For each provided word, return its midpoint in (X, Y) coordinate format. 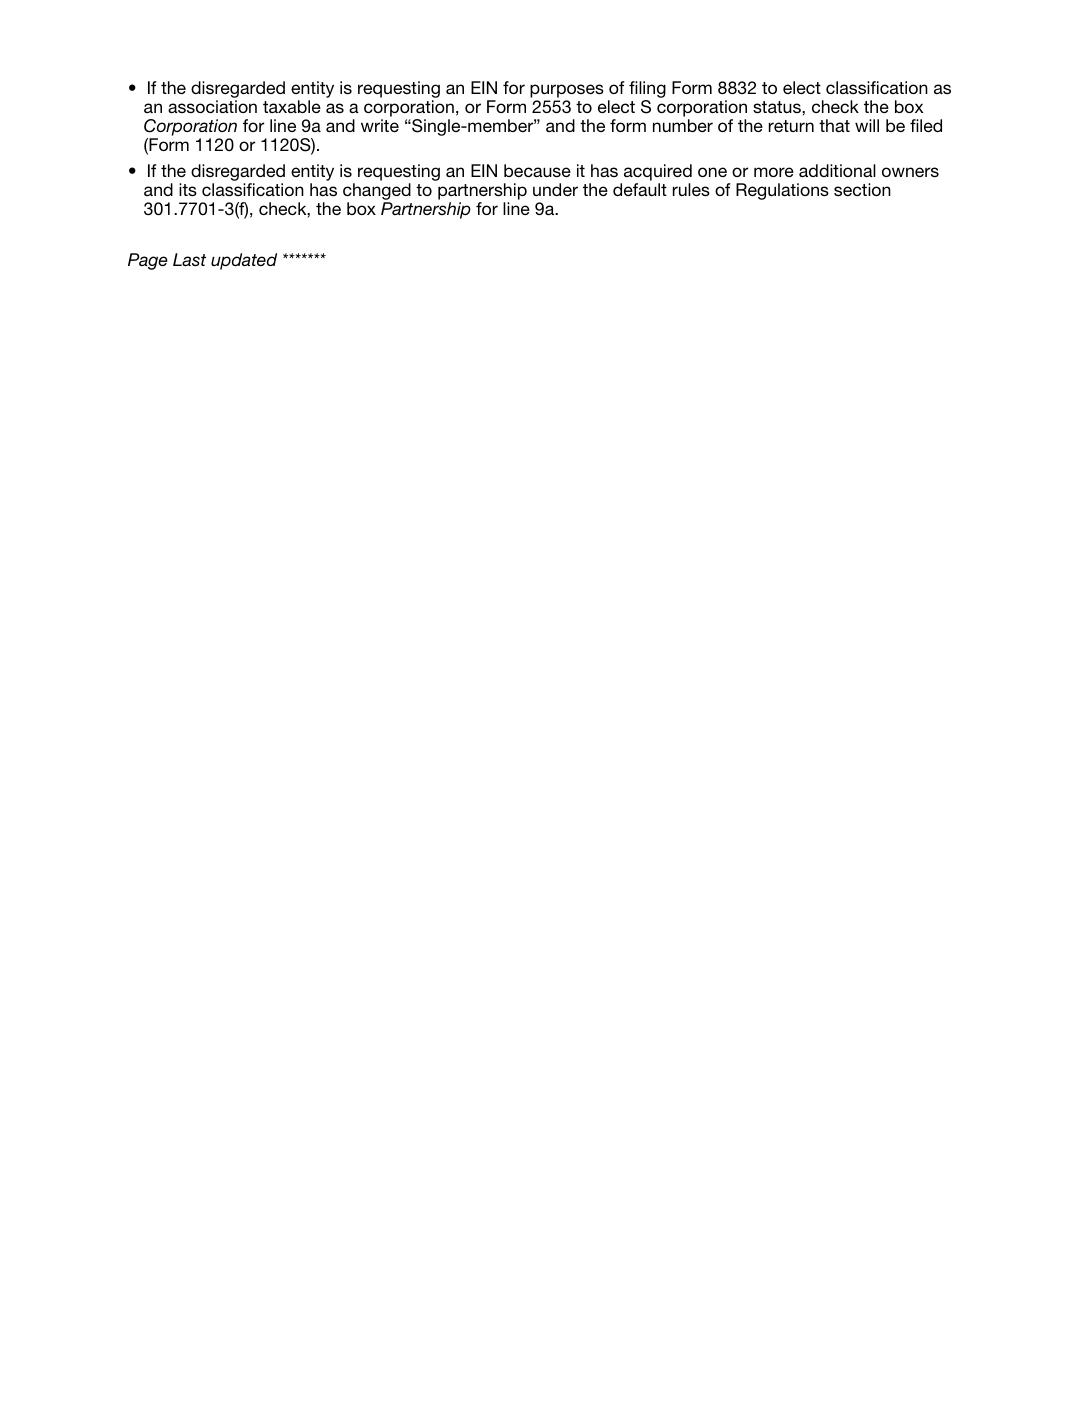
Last (189, 260)
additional (837, 170)
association (212, 106)
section (862, 189)
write (380, 125)
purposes (567, 91)
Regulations (782, 191)
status (778, 107)
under (555, 189)
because (537, 170)
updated (244, 261)
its (188, 190)
